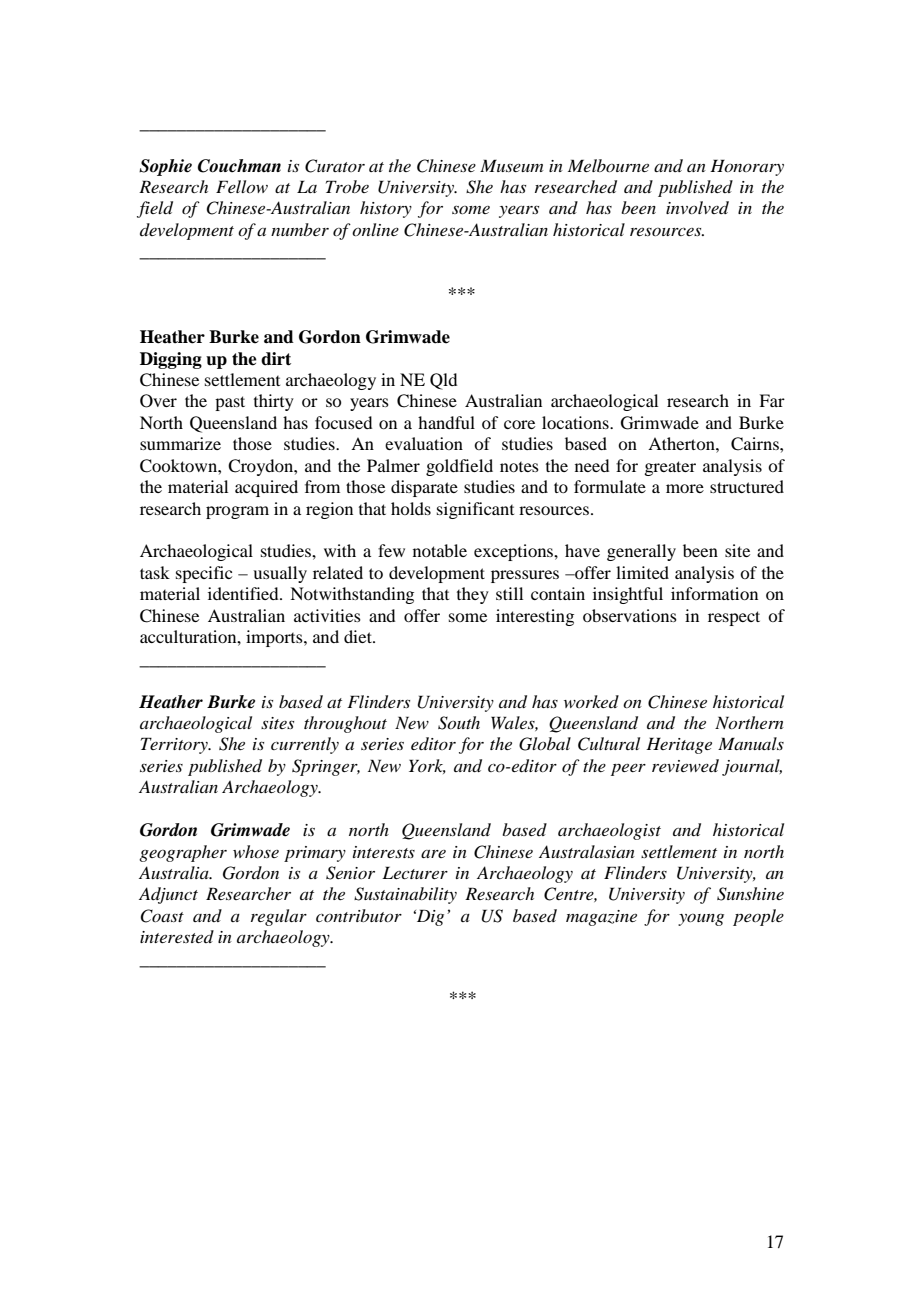  What do you see at coordinates (511, 165) in the document?
I see `Museum` at bounding box center [511, 165].
